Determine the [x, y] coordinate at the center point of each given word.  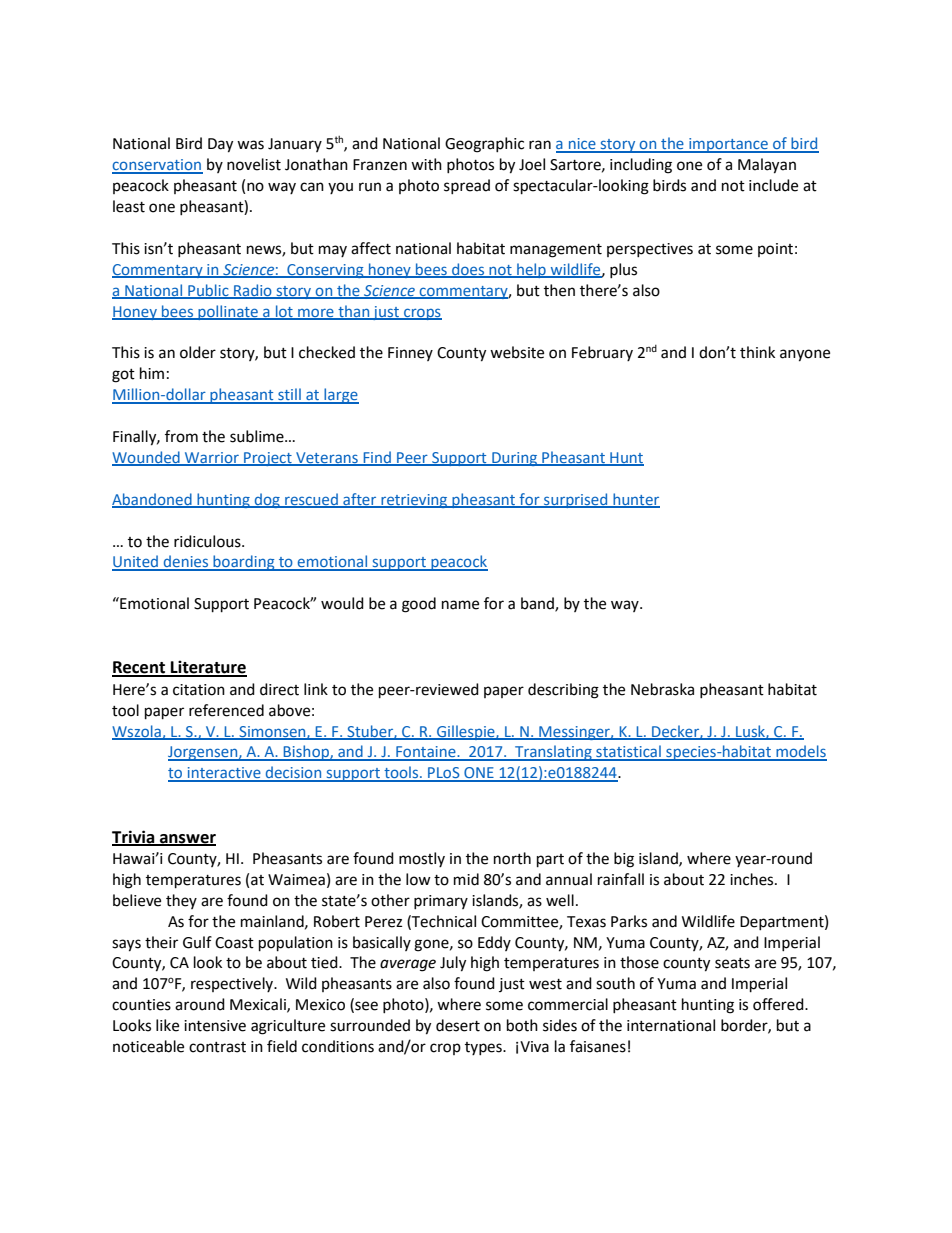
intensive [215, 1026]
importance [728, 145]
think [757, 352]
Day [220, 145]
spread [467, 186]
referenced [226, 710]
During [515, 459]
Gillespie [466, 732]
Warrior [212, 458]
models [800, 752]
